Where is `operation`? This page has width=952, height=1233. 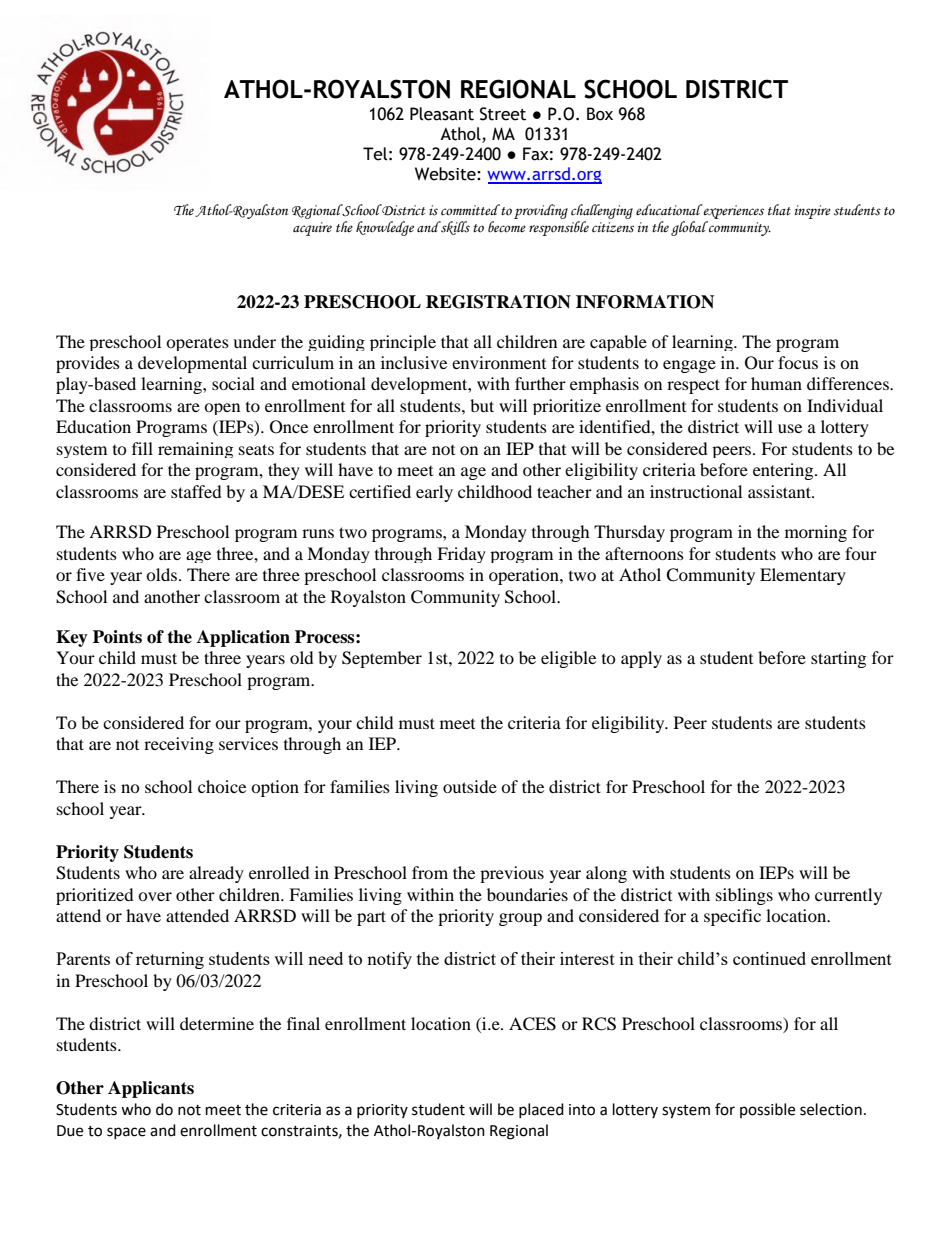
operation is located at coordinates (525, 576).
